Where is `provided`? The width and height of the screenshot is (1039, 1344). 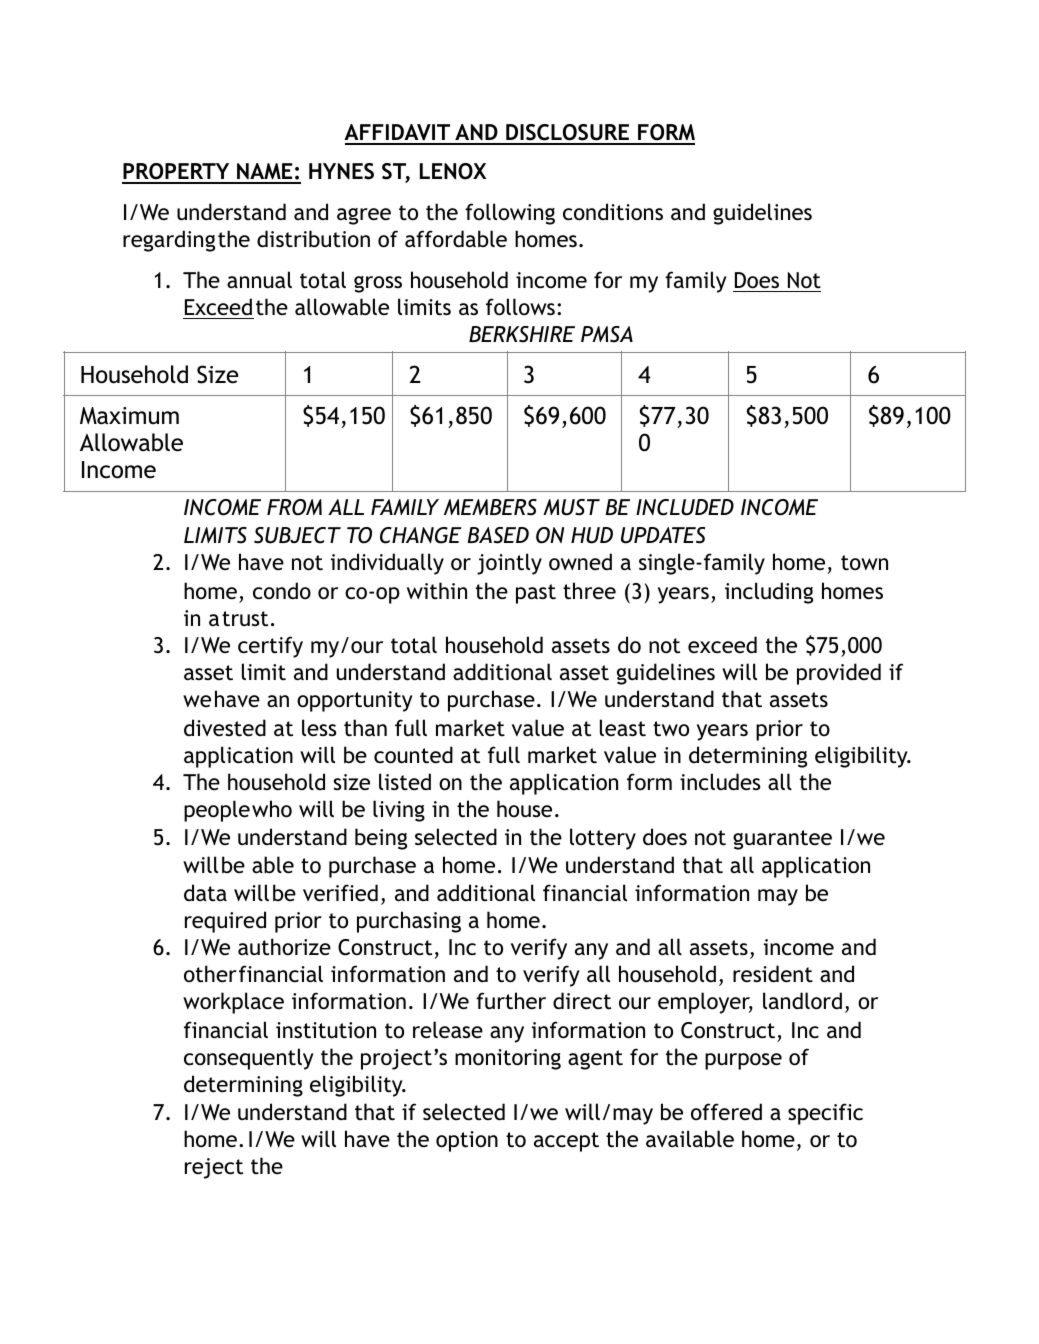 provided is located at coordinates (839, 674).
